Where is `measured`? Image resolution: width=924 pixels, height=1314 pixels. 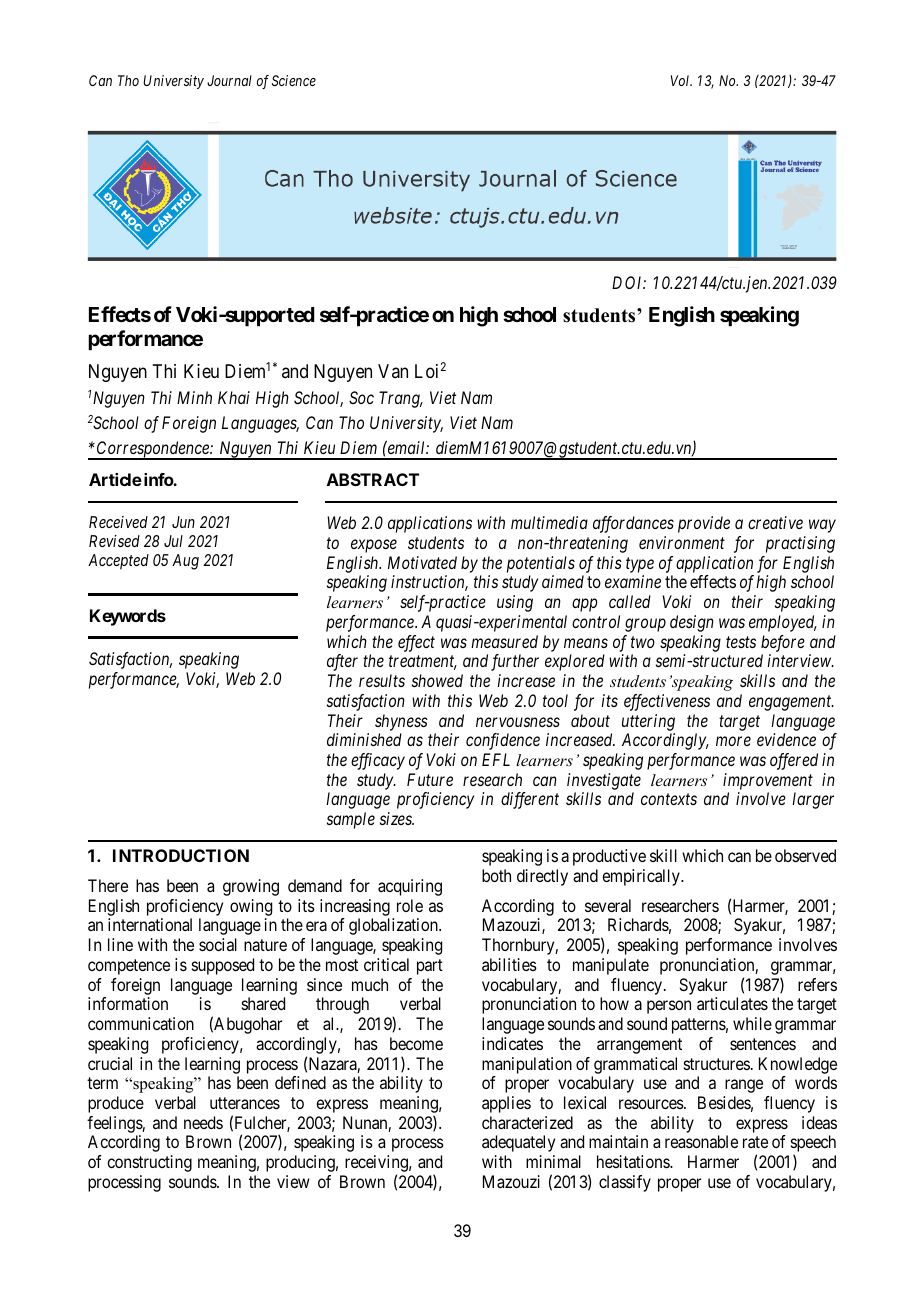 measured is located at coordinates (504, 641).
